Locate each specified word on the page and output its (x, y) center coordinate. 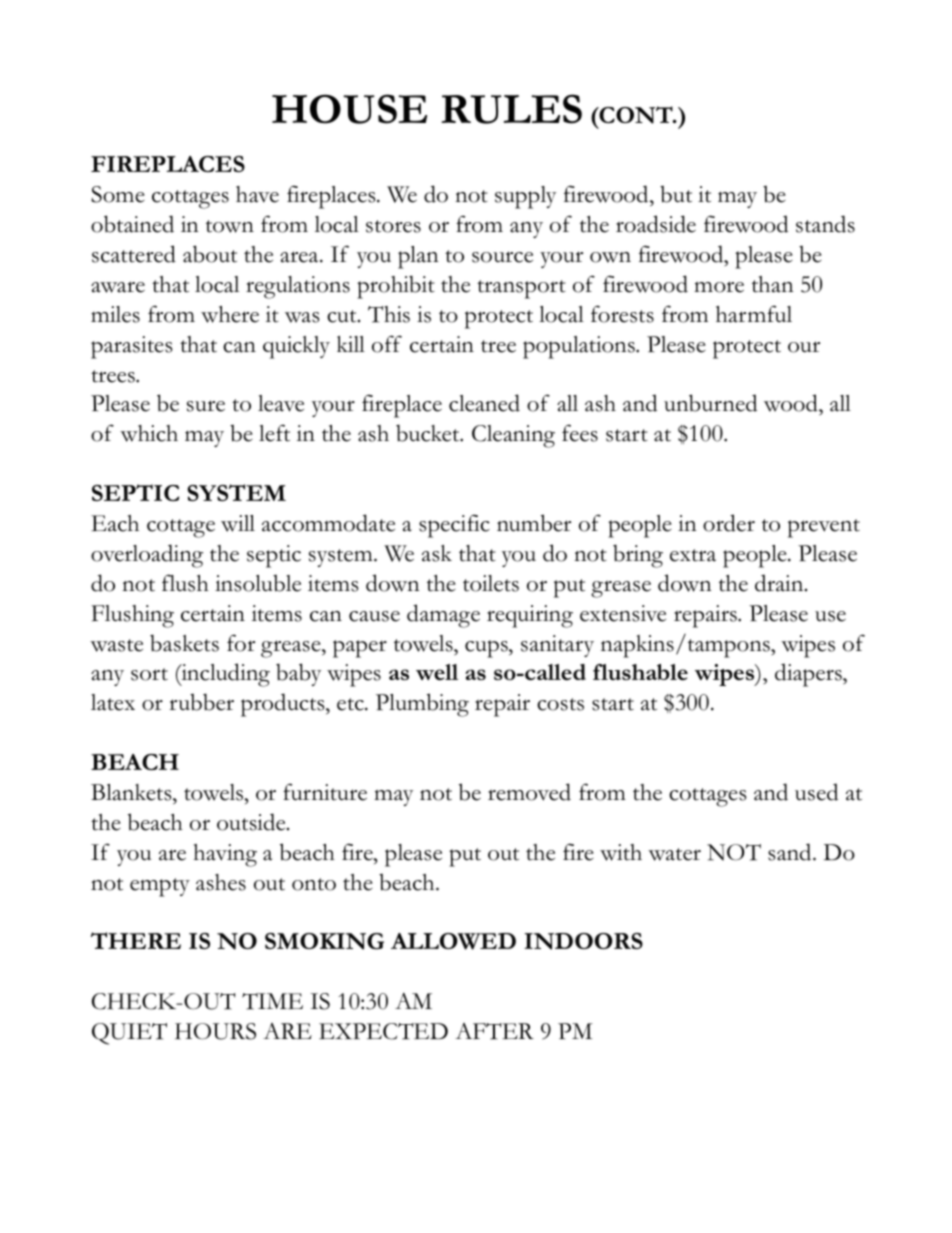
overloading (147, 556)
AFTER (494, 1031)
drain (780, 583)
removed (529, 792)
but (676, 194)
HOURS (215, 1031)
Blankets (132, 792)
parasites (132, 347)
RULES (511, 109)
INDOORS (583, 941)
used (816, 792)
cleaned (484, 403)
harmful (754, 314)
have (257, 194)
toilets (491, 583)
